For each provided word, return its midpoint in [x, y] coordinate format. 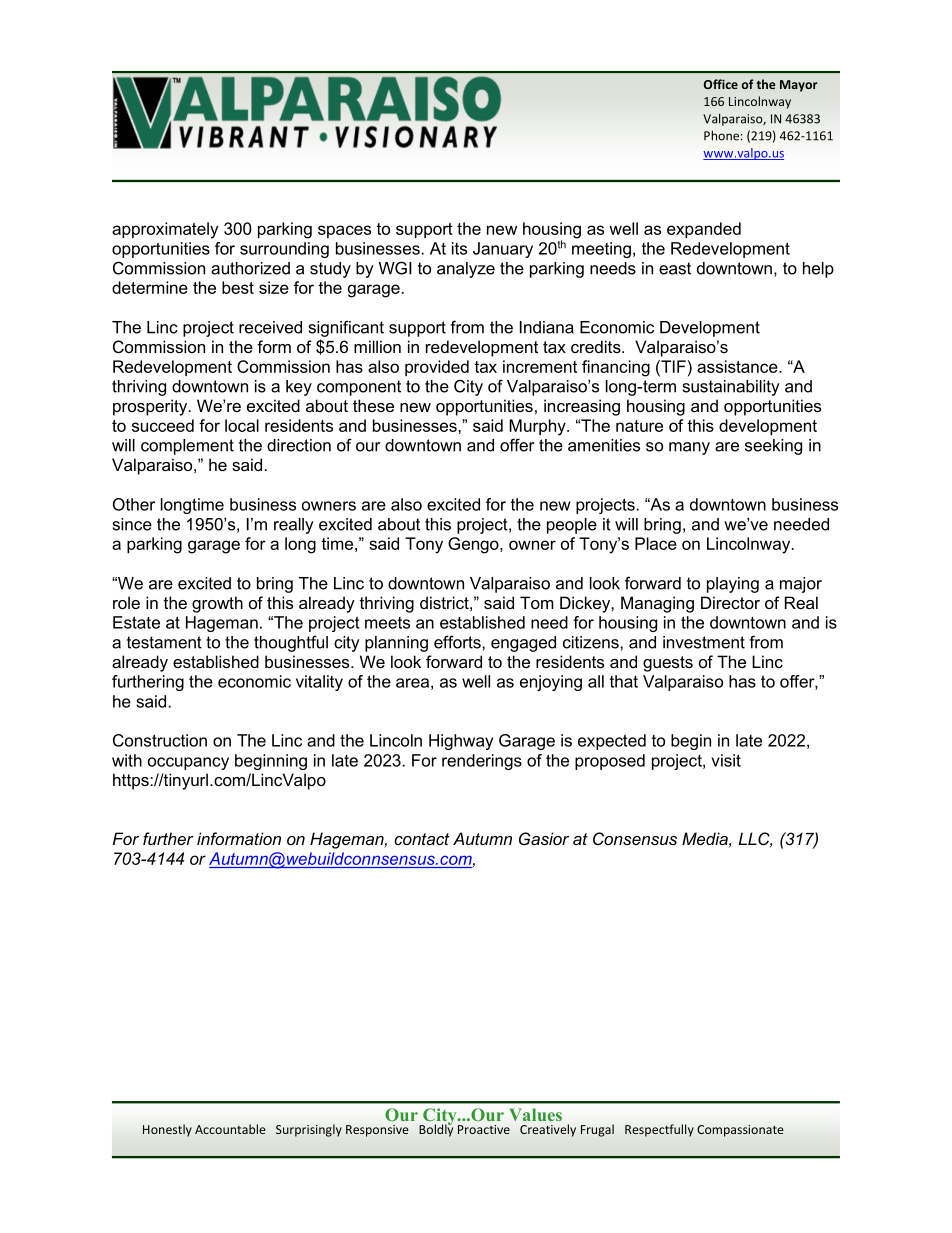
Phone [721, 135]
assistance [738, 366]
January [503, 250]
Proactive [484, 1129]
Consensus [635, 838]
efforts [458, 642]
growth [217, 604]
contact [421, 839]
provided [437, 368]
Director [730, 602]
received [270, 327]
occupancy [188, 763]
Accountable [230, 1129]
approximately [165, 230]
